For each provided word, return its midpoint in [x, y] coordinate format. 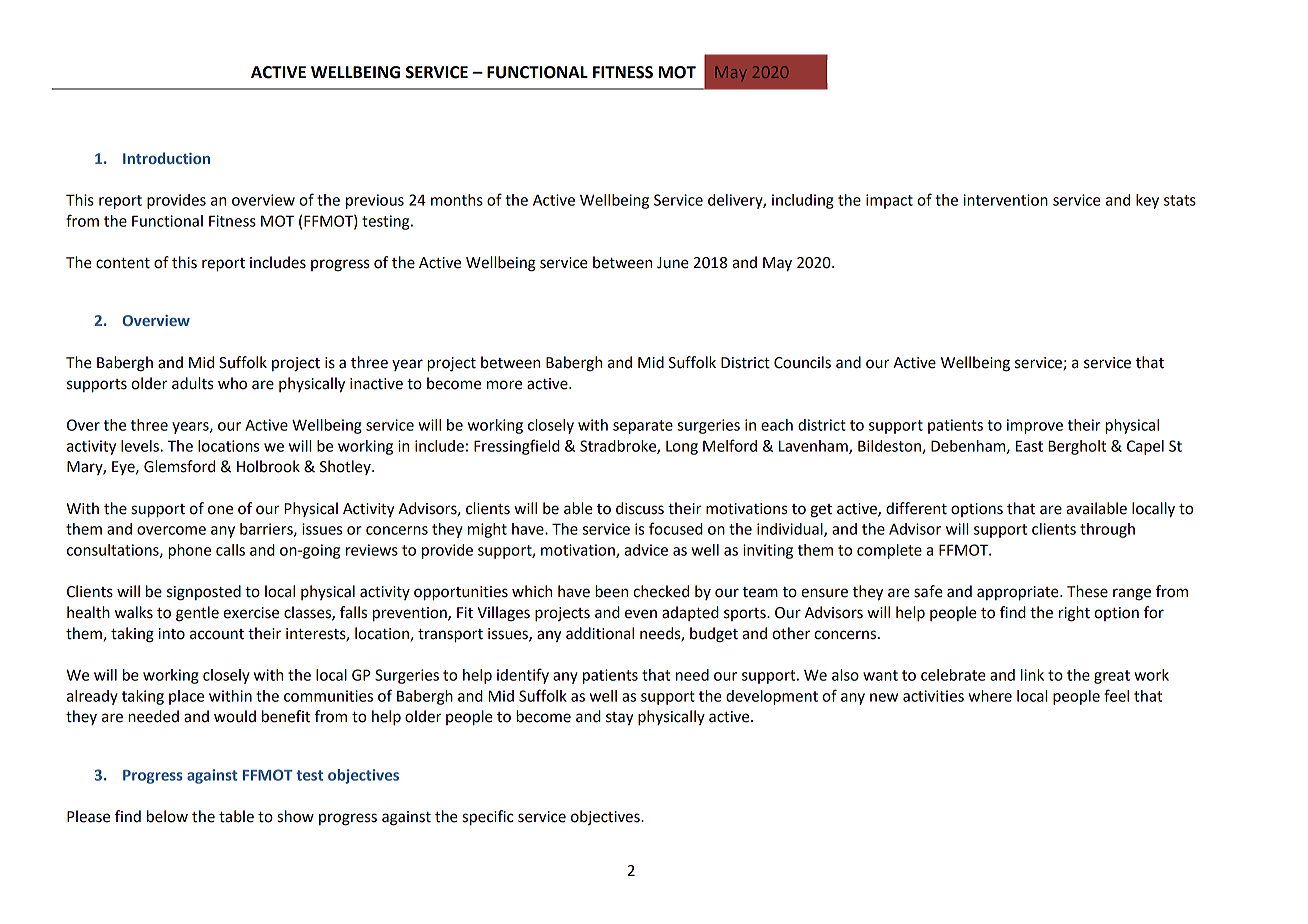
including [803, 201]
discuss [640, 508]
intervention [1005, 200]
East [1029, 446]
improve [1035, 426]
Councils [802, 362]
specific [488, 818]
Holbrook [268, 466]
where [990, 696]
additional [600, 633]
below [167, 816]
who [232, 383]
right [1074, 614]
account [217, 634]
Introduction [166, 158]
